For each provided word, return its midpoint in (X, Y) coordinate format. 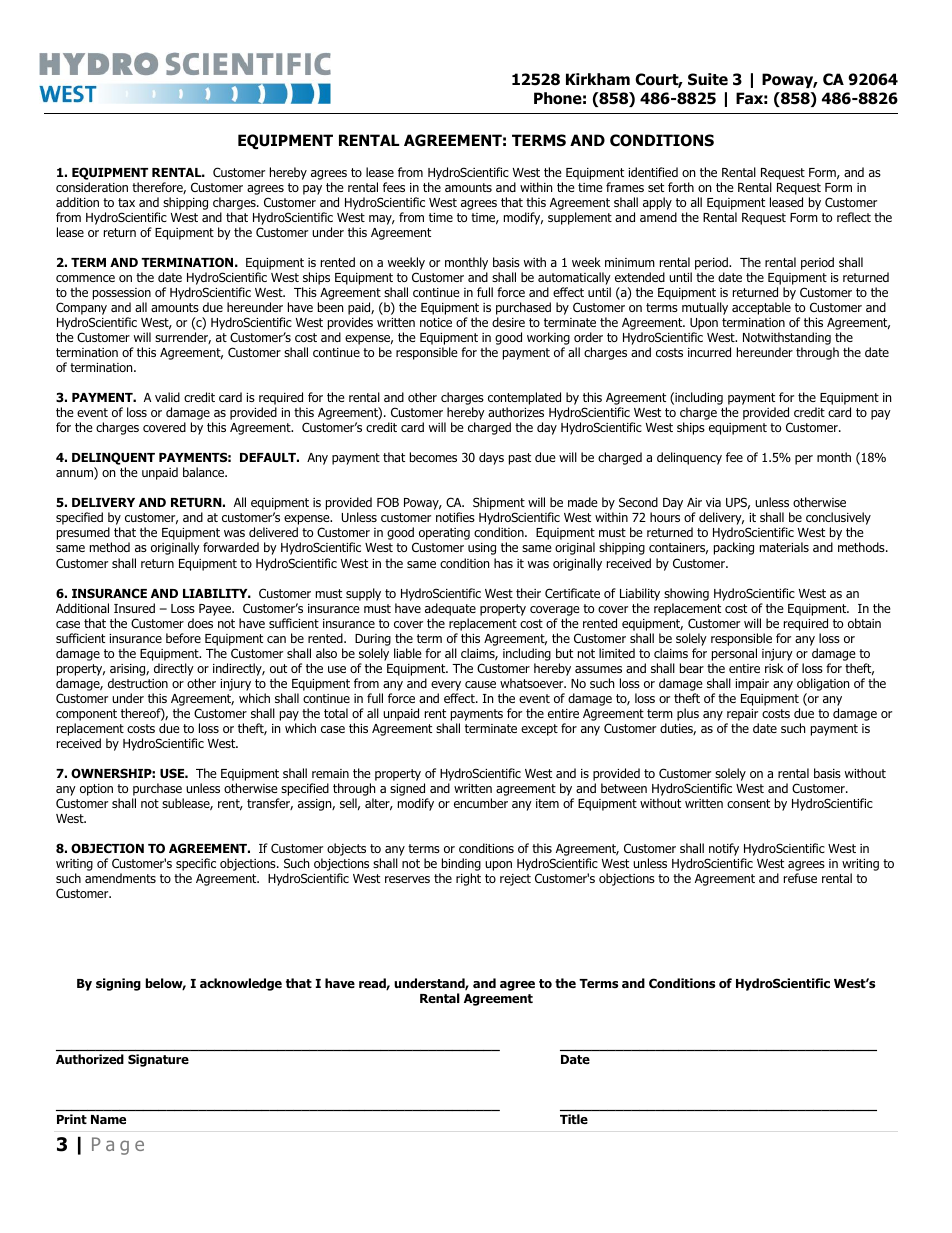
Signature (158, 1060)
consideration (92, 187)
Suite (708, 79)
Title (574, 1119)
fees (394, 187)
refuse (800, 878)
